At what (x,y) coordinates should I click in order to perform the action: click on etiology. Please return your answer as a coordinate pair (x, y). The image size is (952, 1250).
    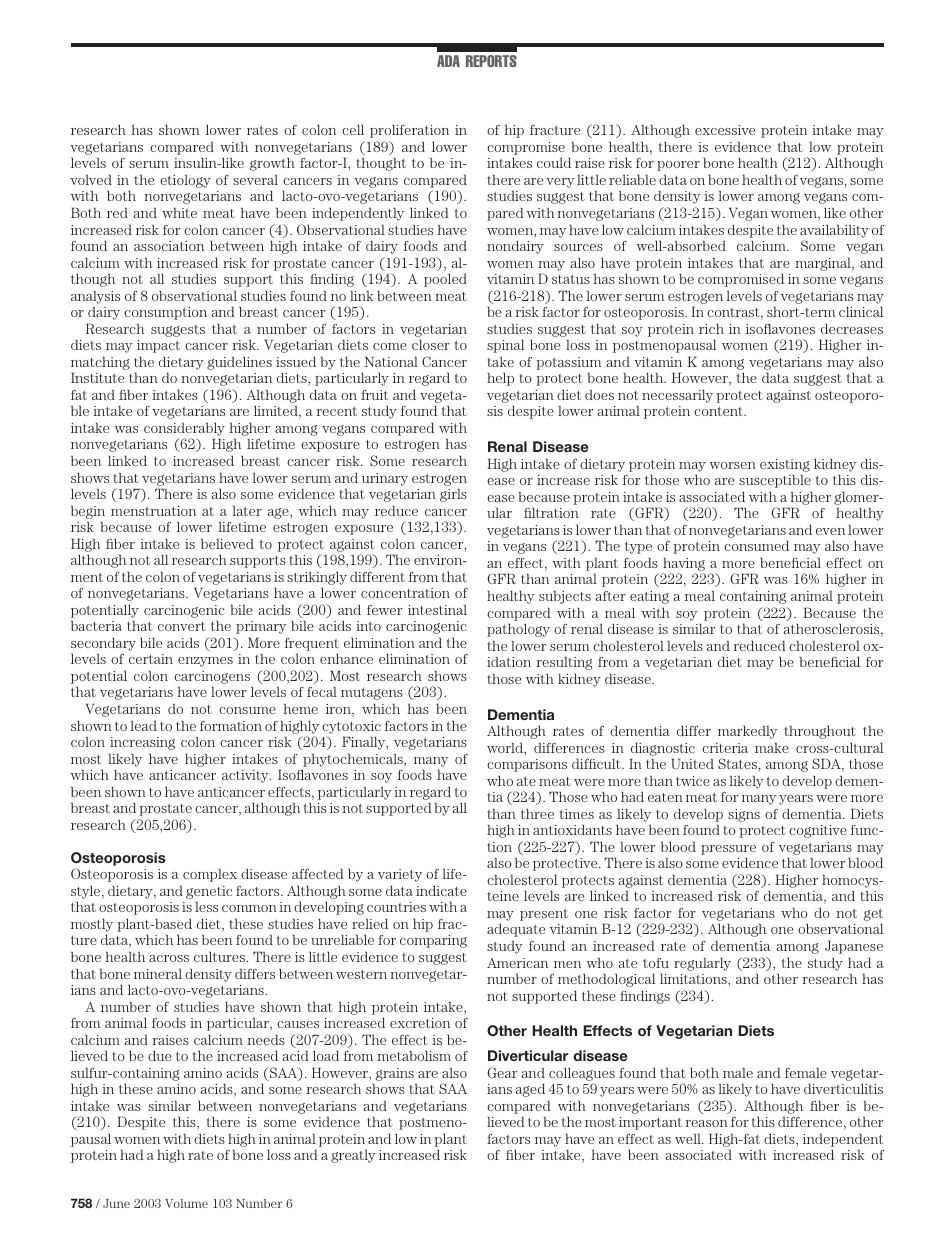
    Looking at the image, I should click on (185, 181).
